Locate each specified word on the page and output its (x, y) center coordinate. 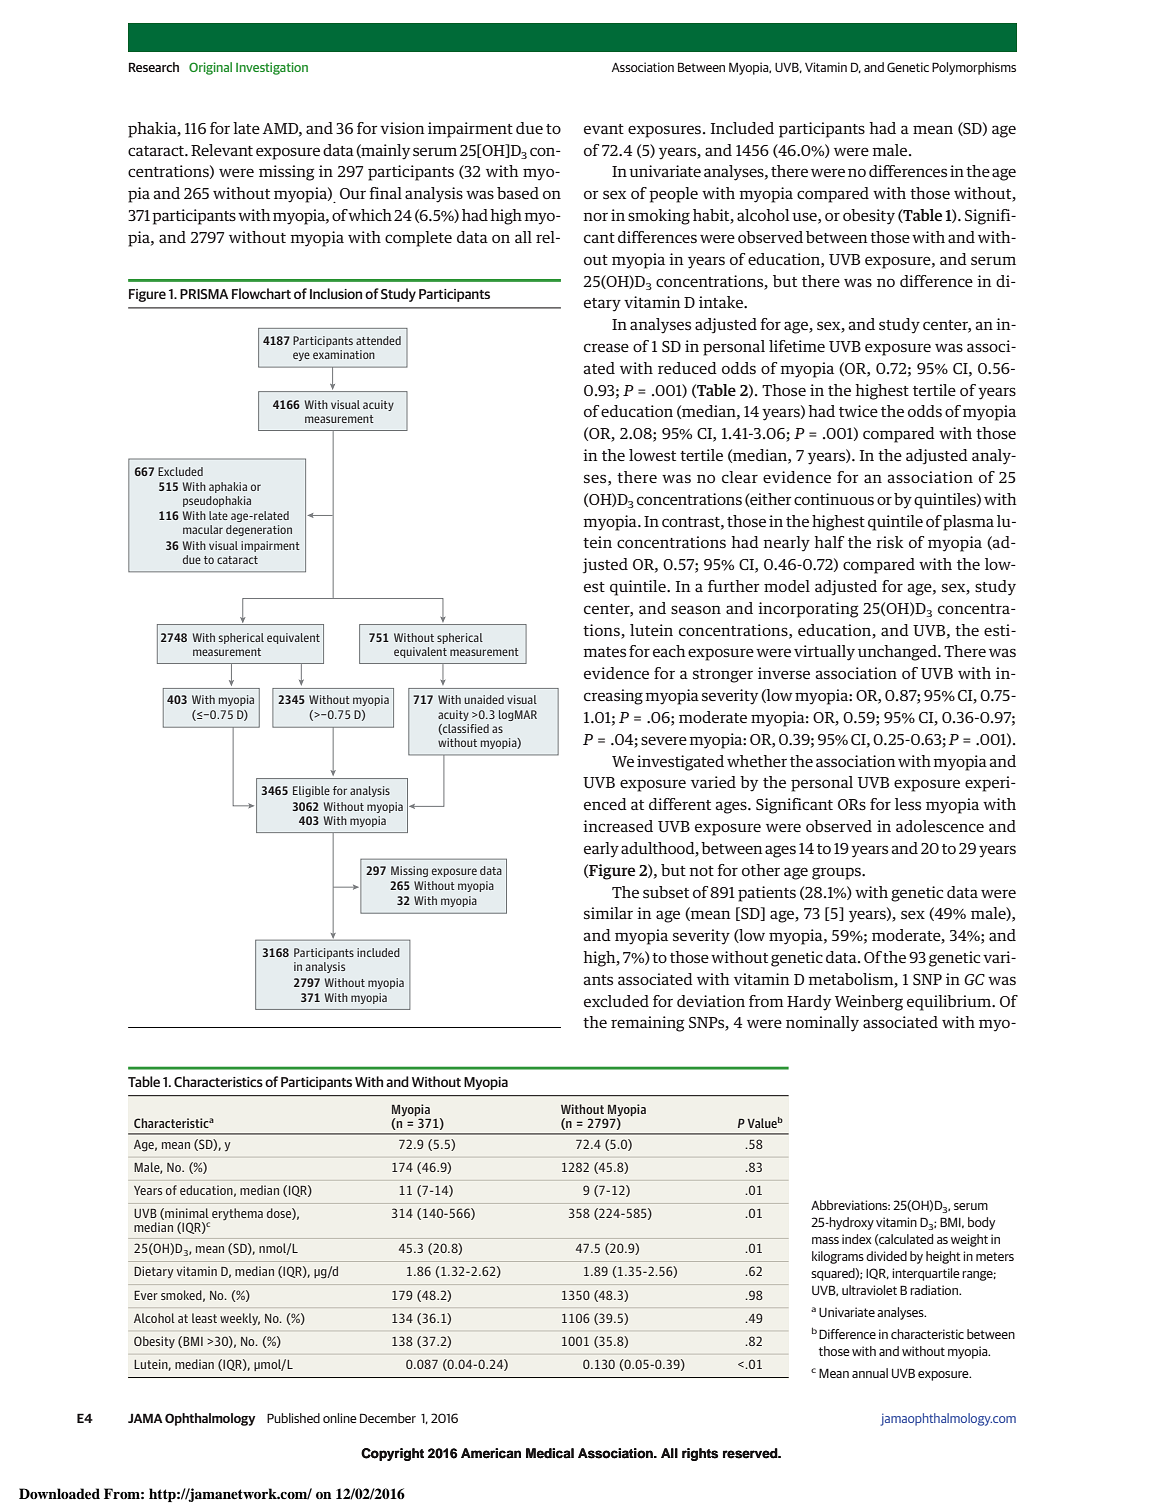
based (518, 193)
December (388, 1418)
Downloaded (59, 1493)
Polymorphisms (974, 68)
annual (870, 1373)
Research (154, 67)
